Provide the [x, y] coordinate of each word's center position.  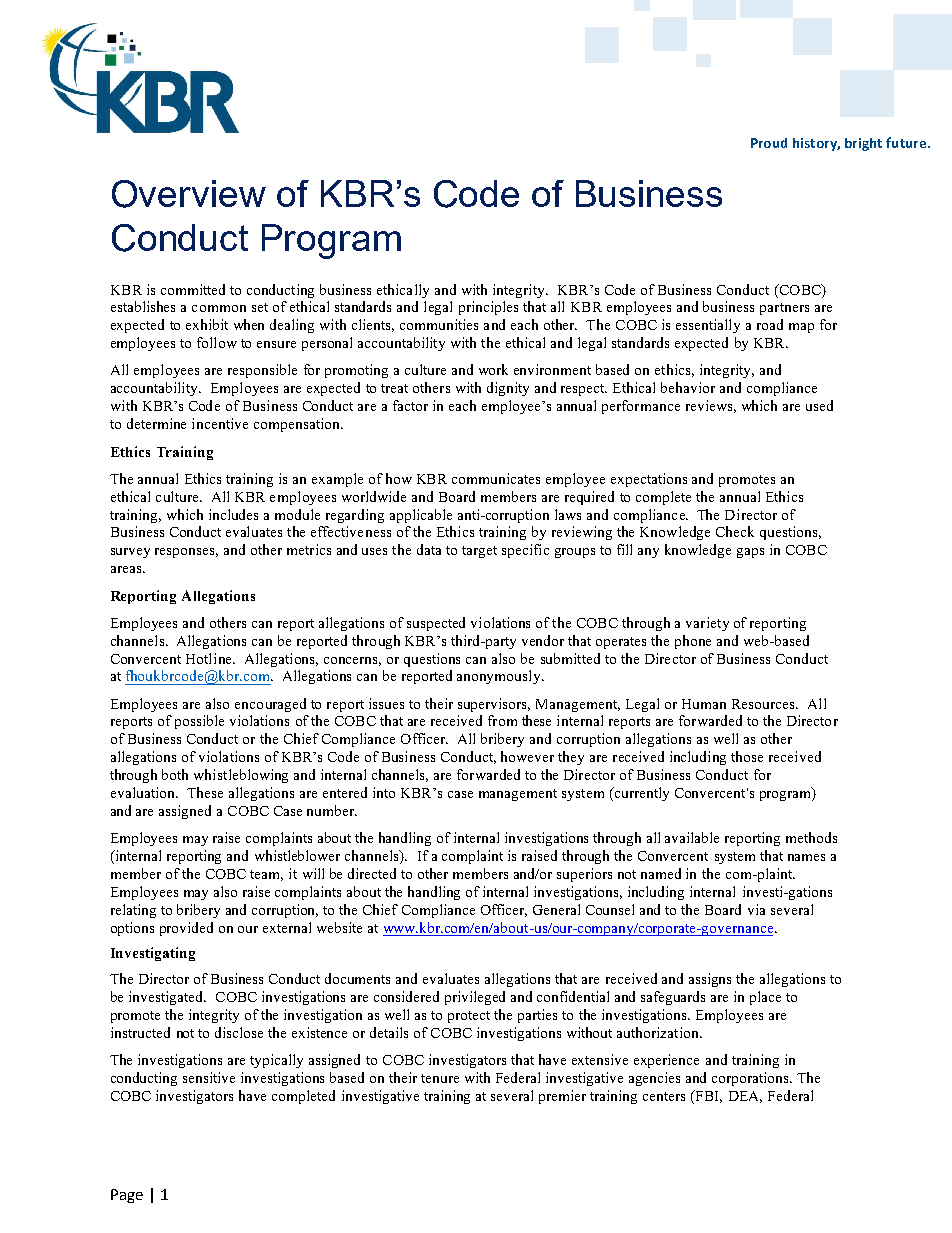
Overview [189, 194]
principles [488, 308]
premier [562, 1097]
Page [127, 1196]
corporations [751, 1079]
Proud [769, 143]
